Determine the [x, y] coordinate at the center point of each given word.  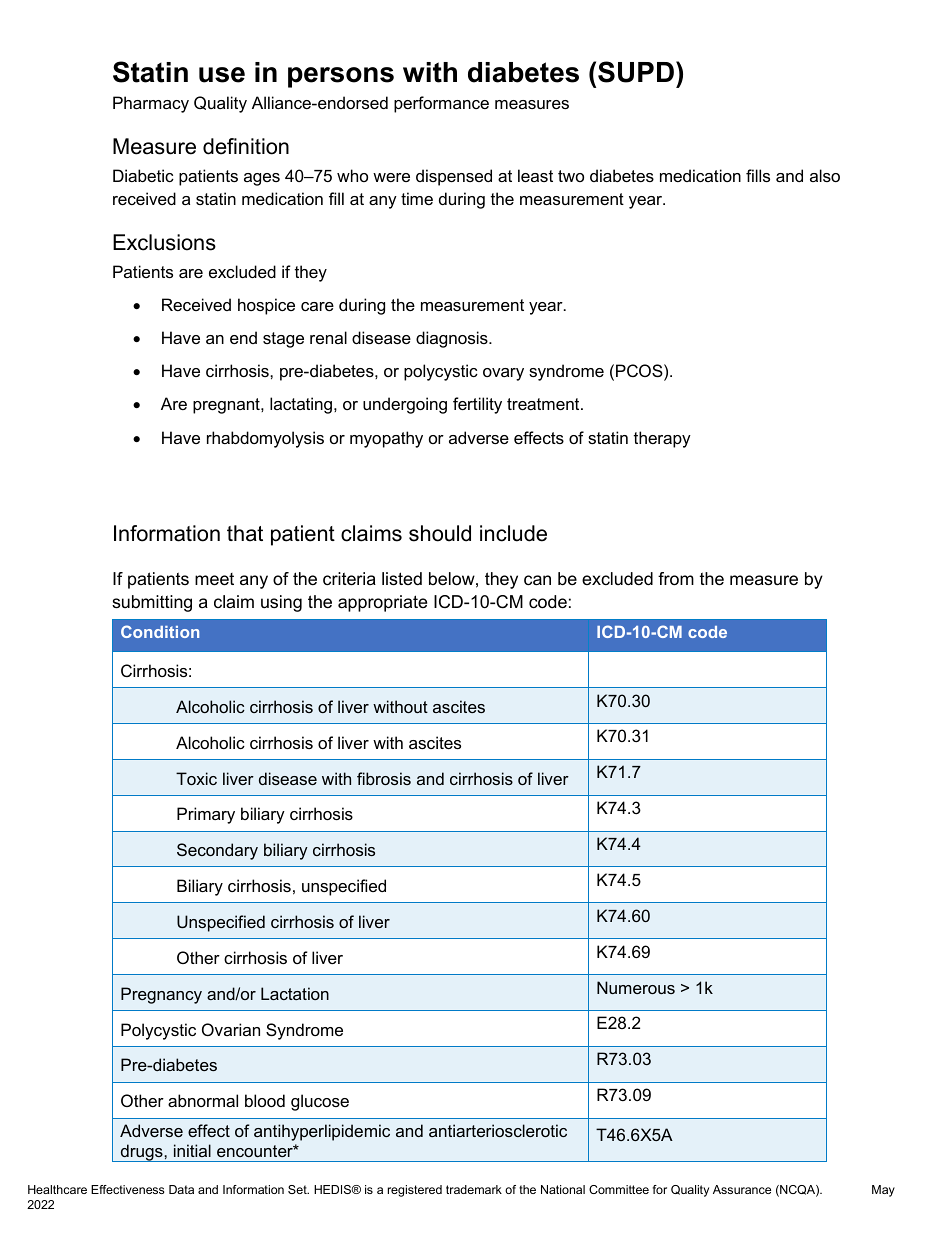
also [825, 175]
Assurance [742, 1189]
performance [441, 104]
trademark [474, 1189]
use [222, 75]
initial [192, 1150]
